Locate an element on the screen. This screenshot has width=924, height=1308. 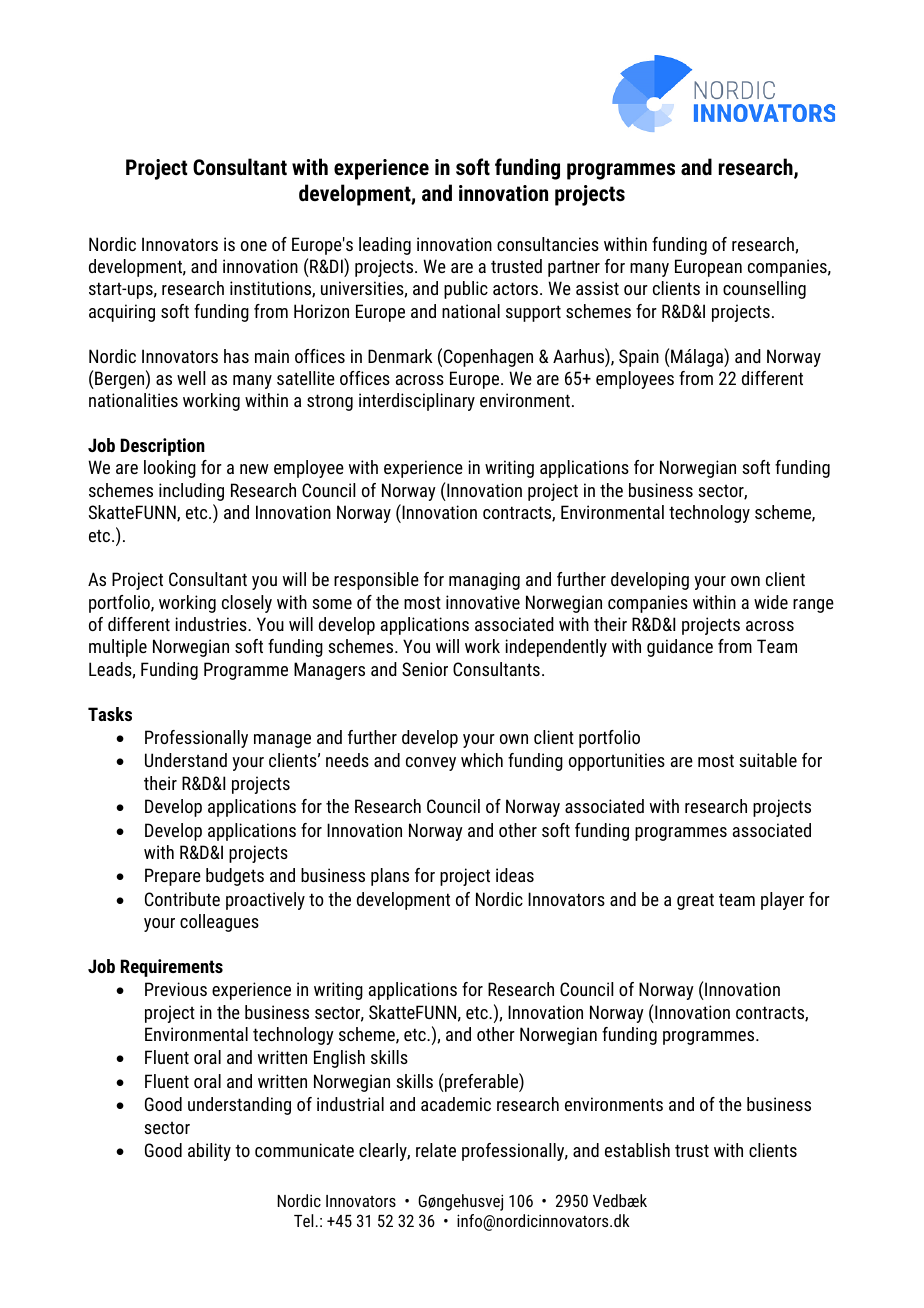
public is located at coordinates (466, 290).
